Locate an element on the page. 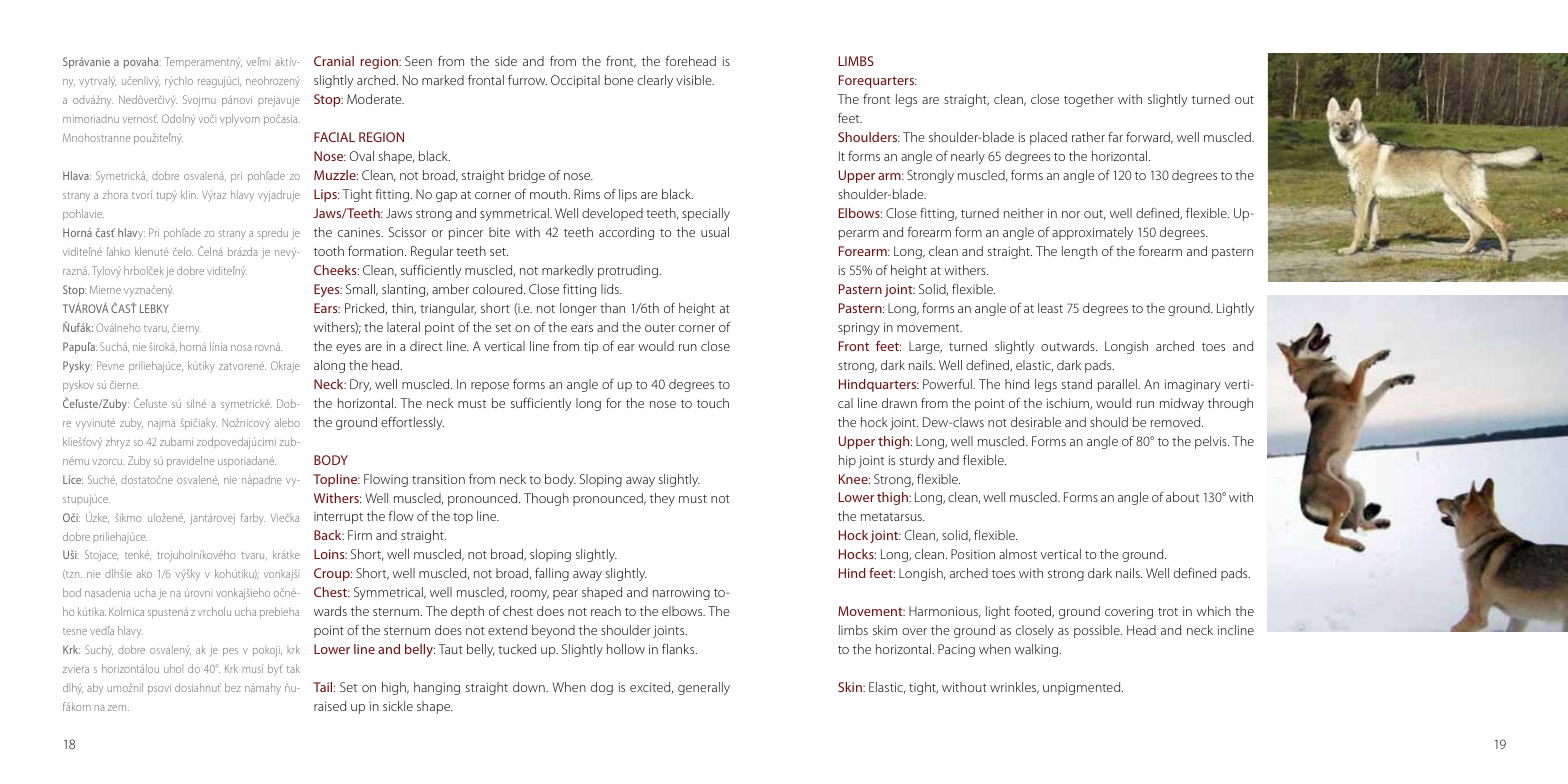  bez is located at coordinates (233, 687).
